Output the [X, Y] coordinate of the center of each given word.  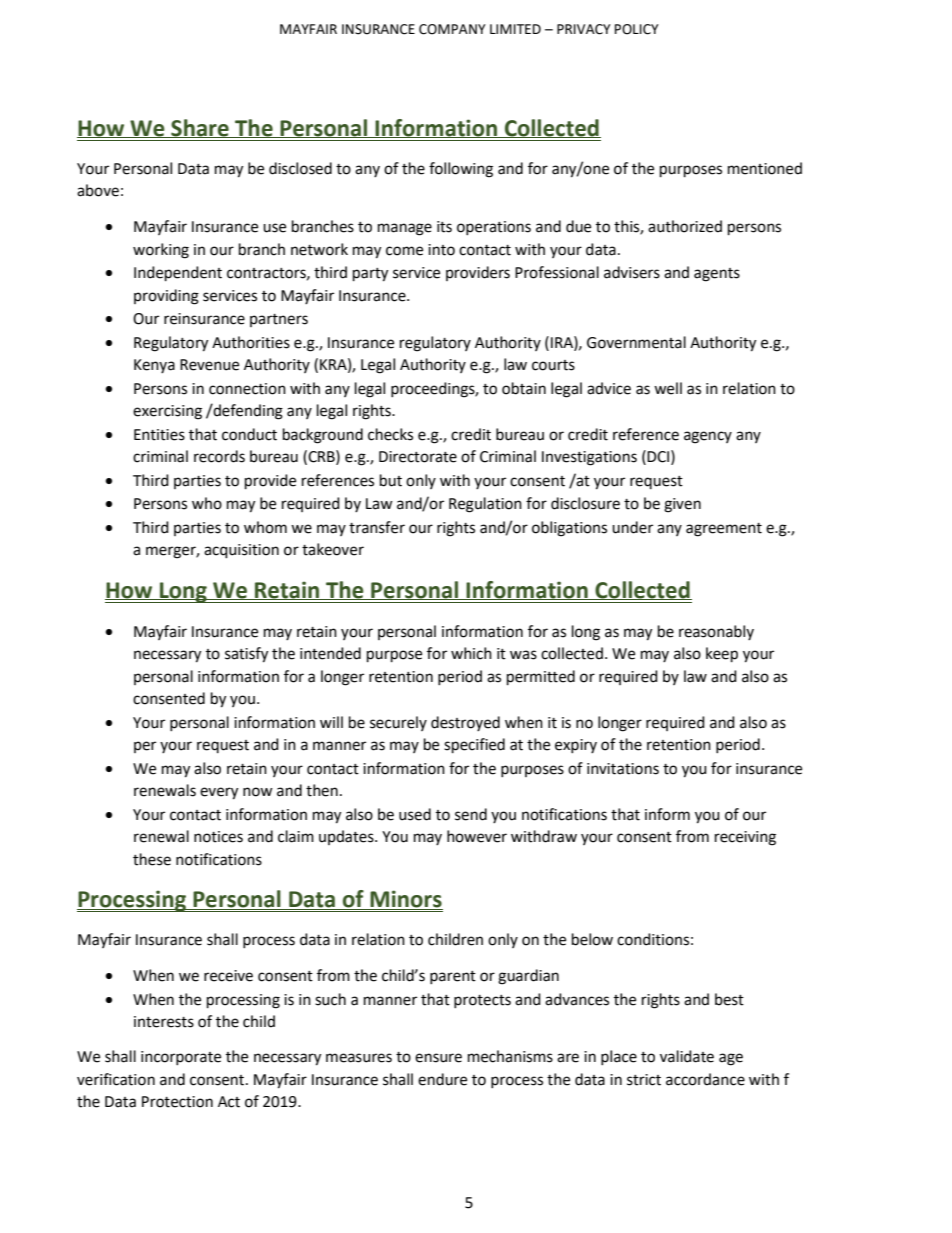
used [415, 814]
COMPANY [452, 29]
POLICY [637, 29]
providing [166, 297]
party [370, 275]
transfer [377, 527]
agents [717, 275]
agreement [724, 530]
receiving [745, 838]
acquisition [241, 551]
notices [218, 837]
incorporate [181, 1058]
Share [200, 128]
